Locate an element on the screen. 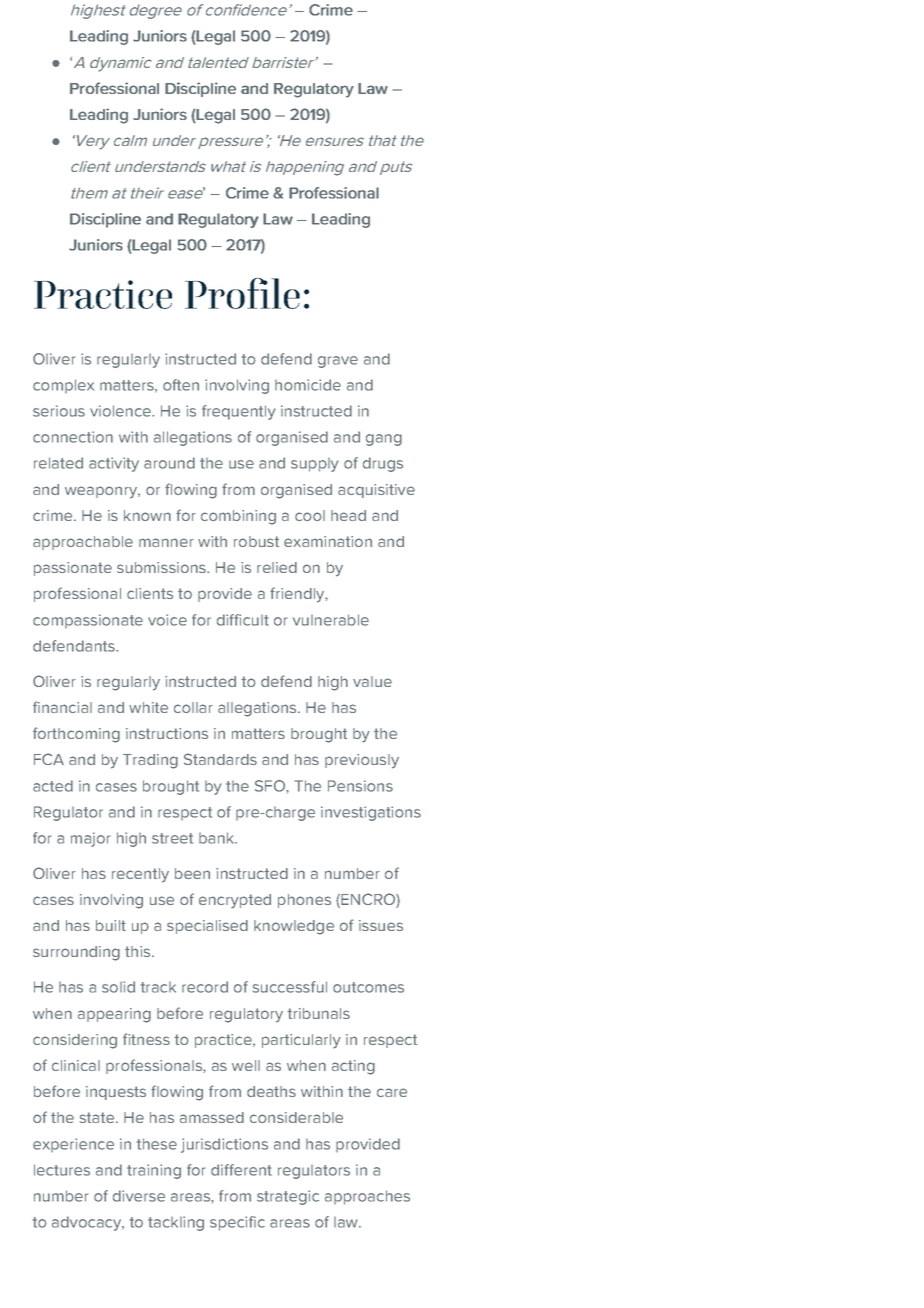  Profile is located at coordinates (242, 293).
